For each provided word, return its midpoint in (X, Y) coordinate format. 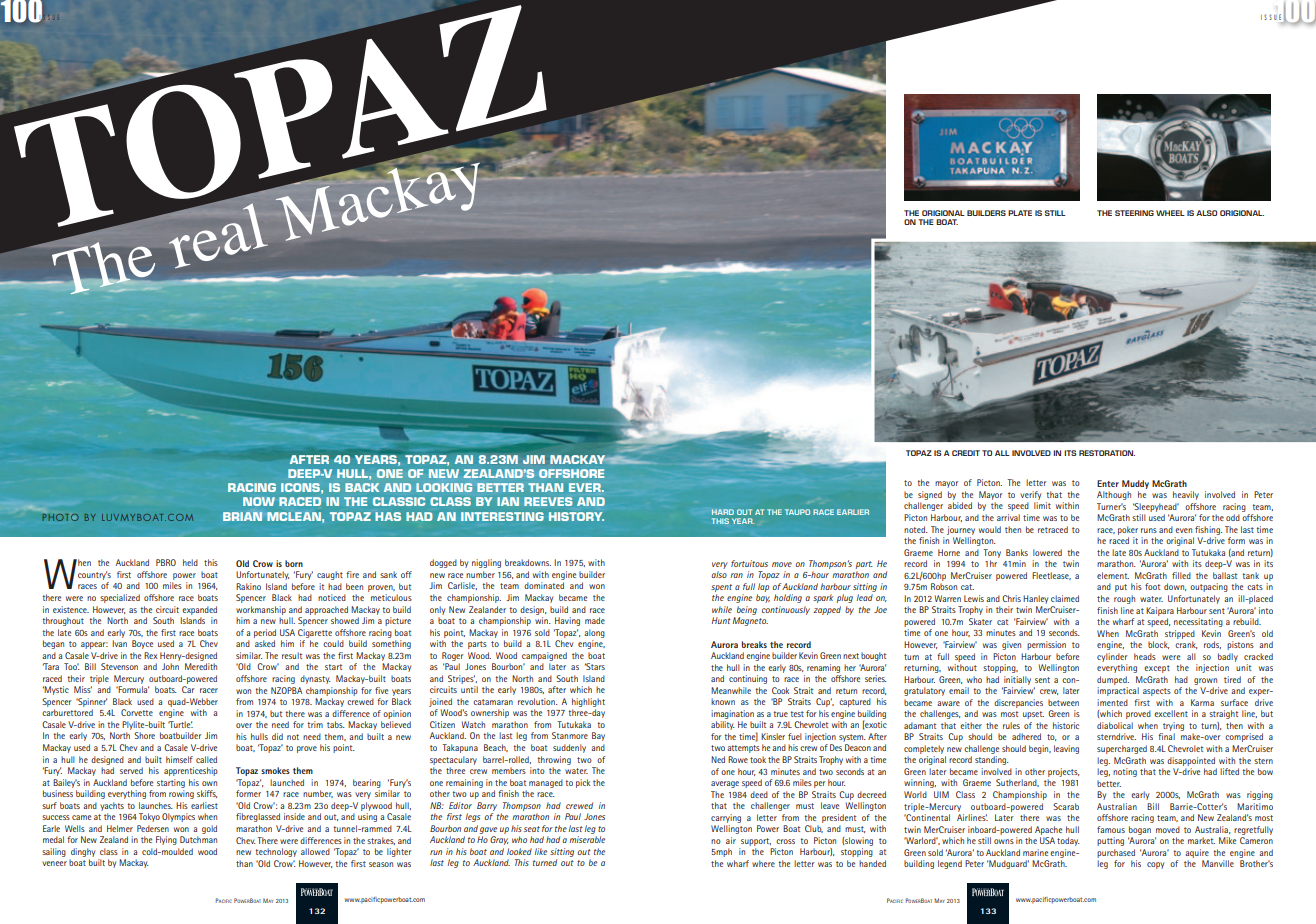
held (190, 562)
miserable (587, 839)
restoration (1107, 453)
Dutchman (198, 839)
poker (1128, 530)
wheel (1170, 213)
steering (1134, 213)
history (576, 516)
